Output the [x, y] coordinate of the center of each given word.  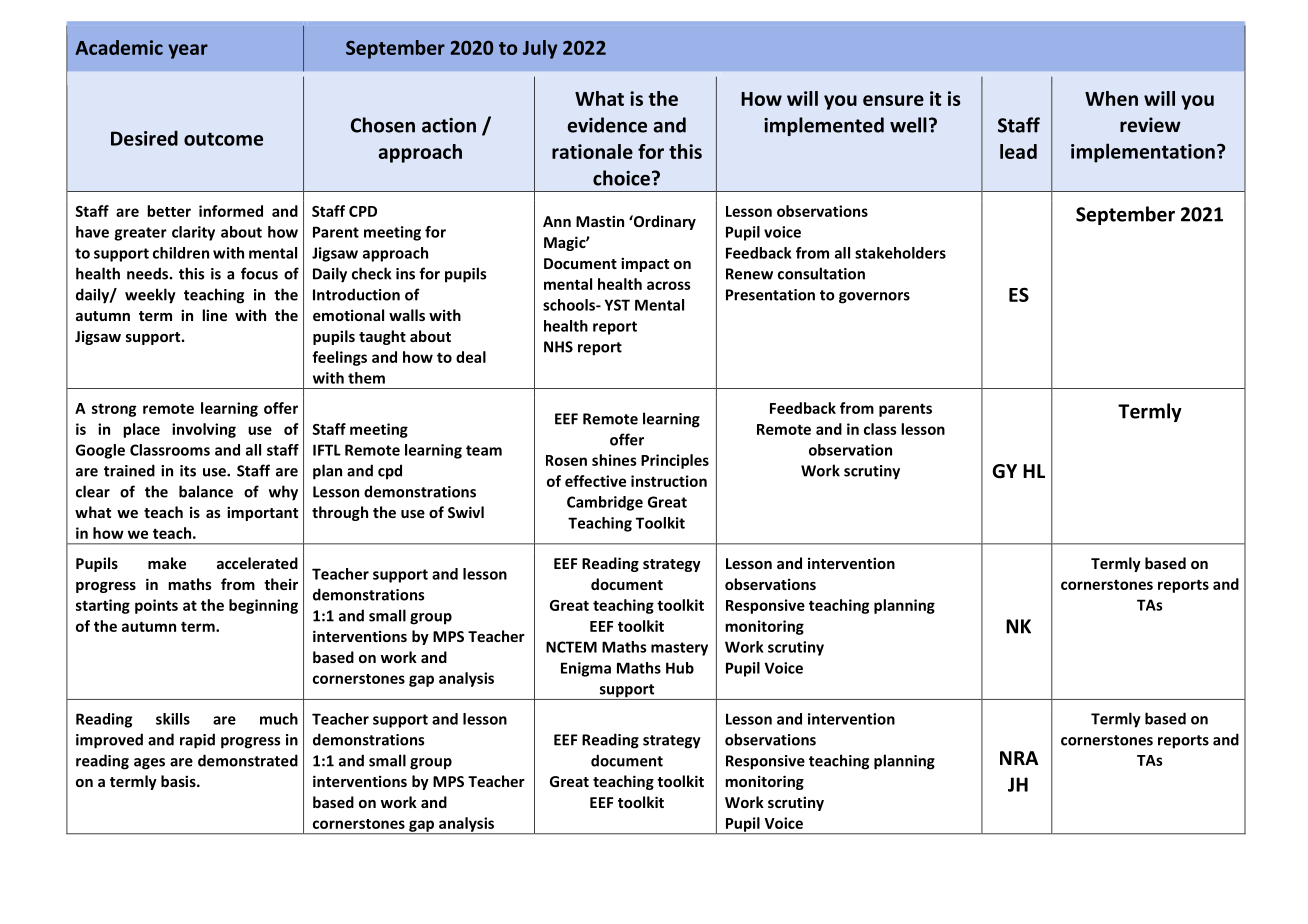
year [188, 51]
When [1111, 98]
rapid [197, 741]
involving [204, 430]
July [540, 49]
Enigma [586, 669]
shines [614, 460]
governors [874, 298]
